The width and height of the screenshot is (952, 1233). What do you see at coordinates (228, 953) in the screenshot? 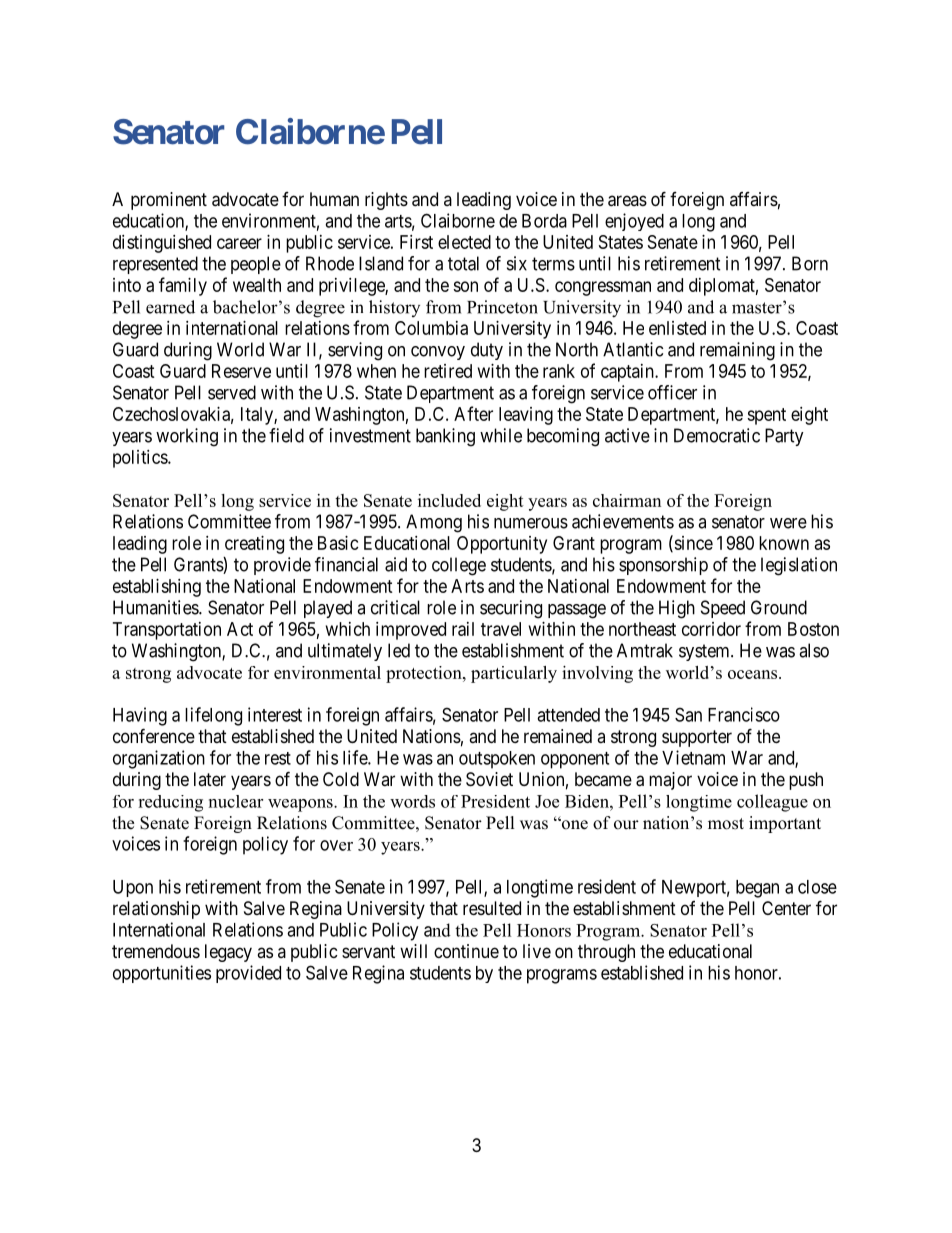
I see `legacy` at bounding box center [228, 953].
